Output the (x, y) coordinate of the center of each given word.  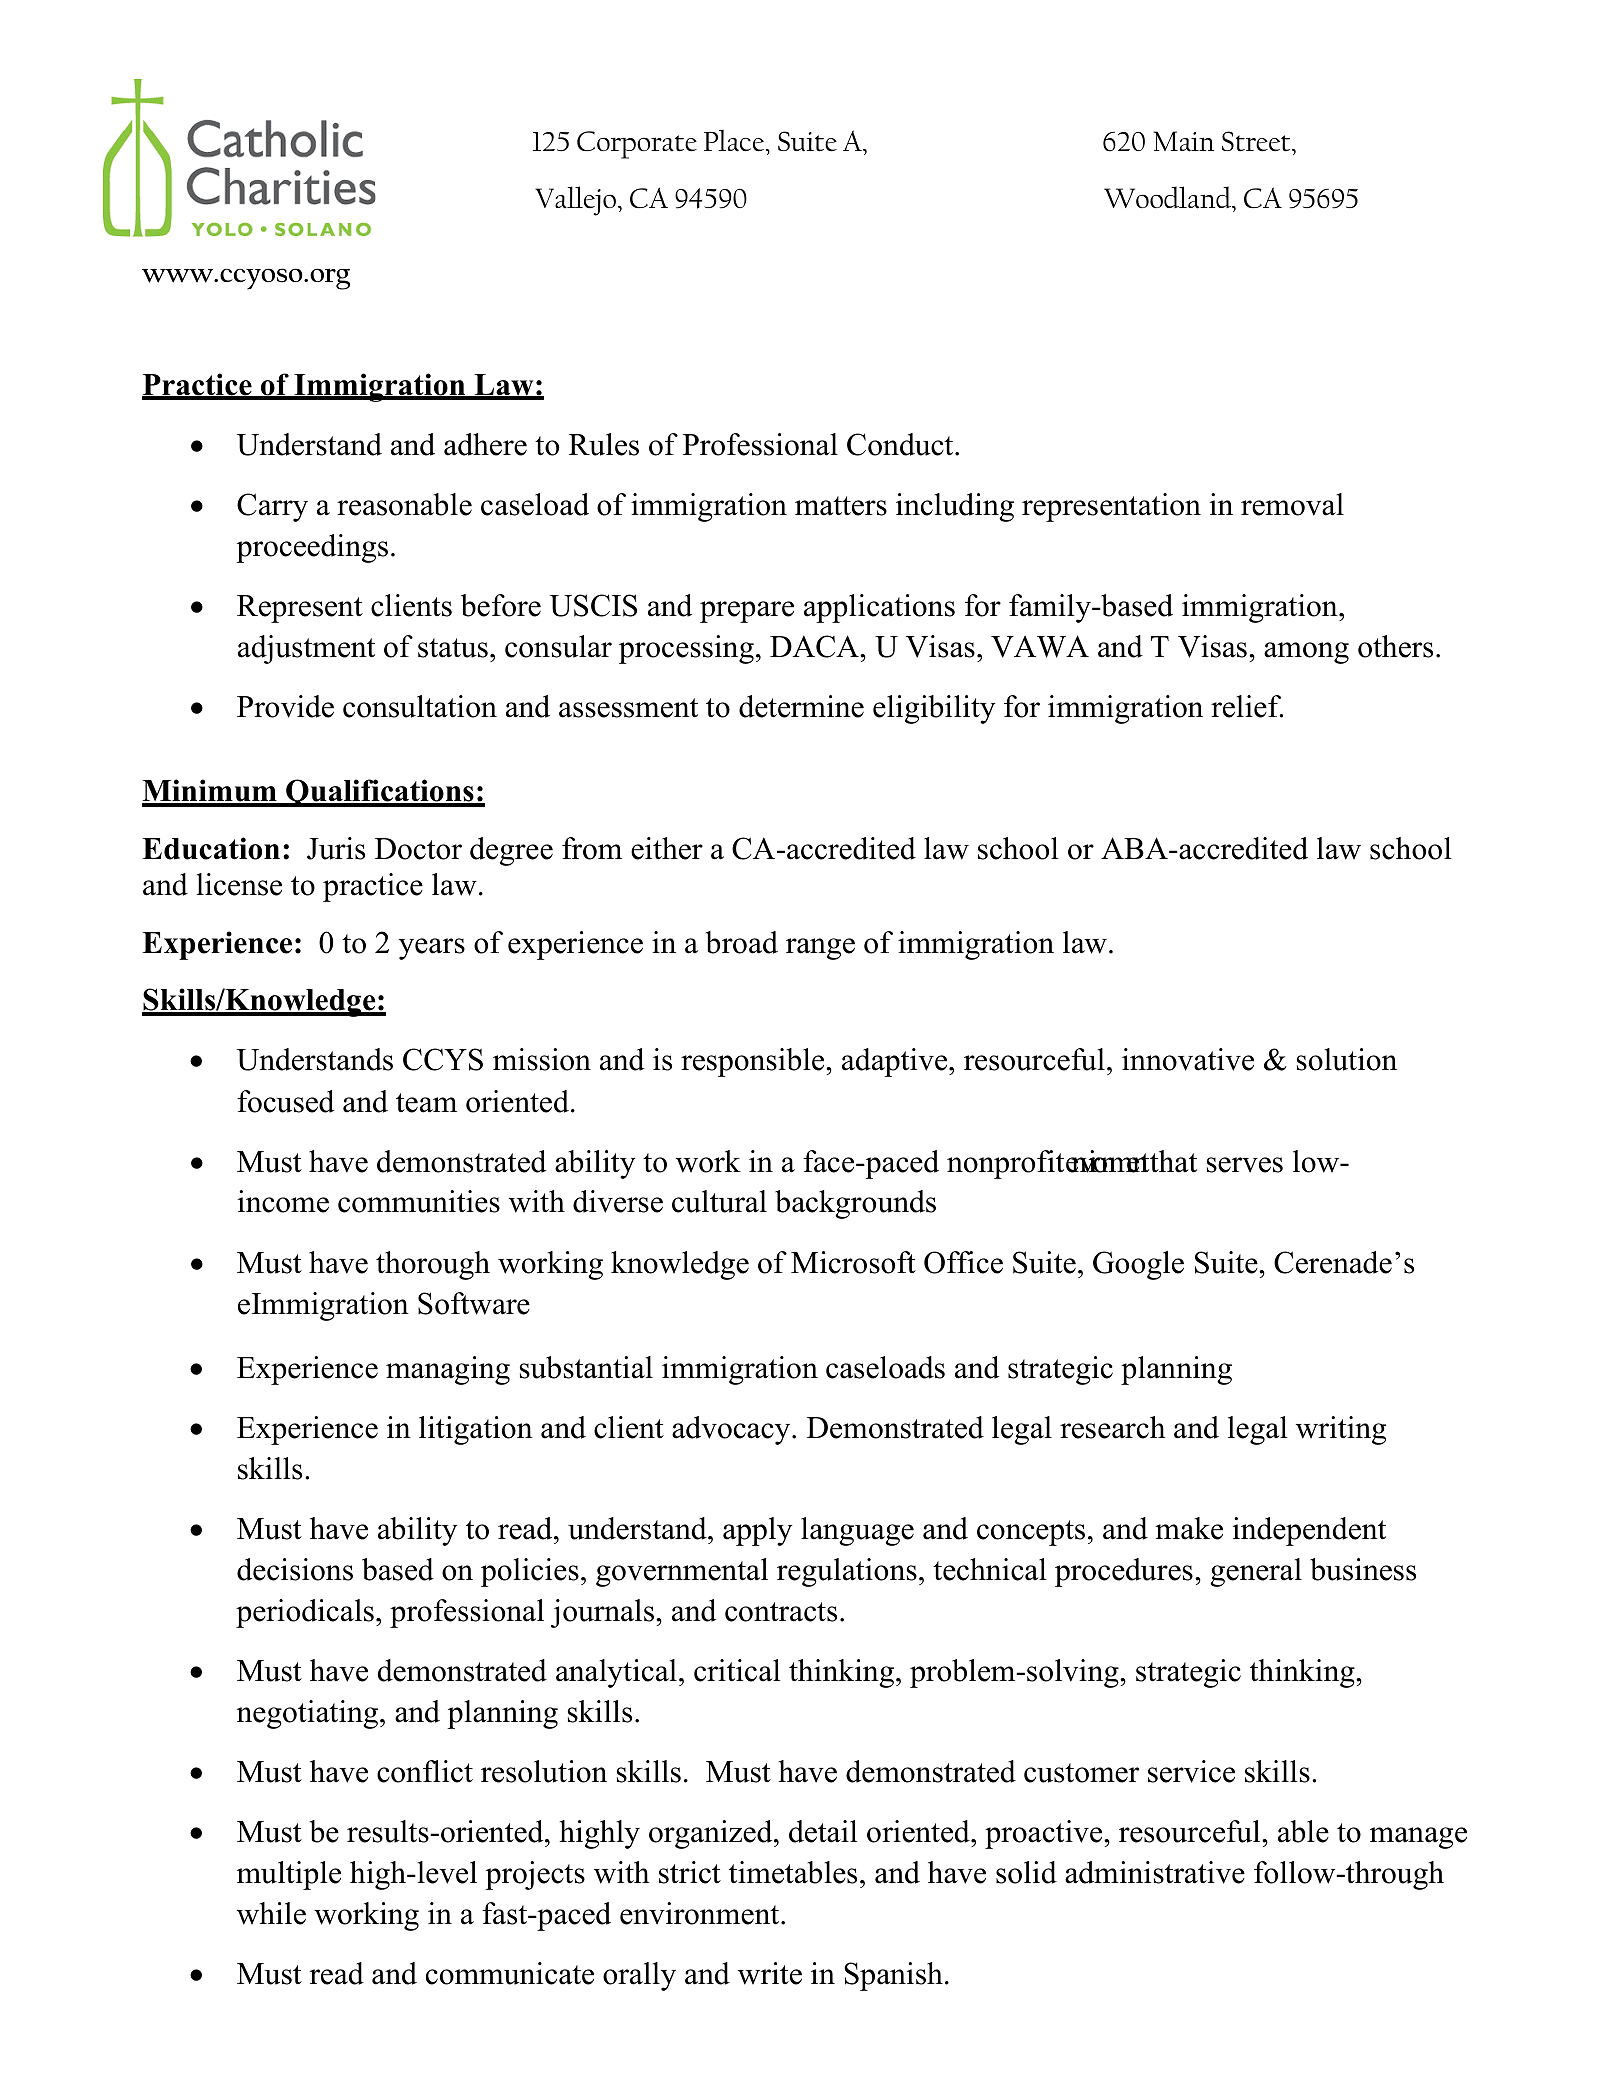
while (271, 1913)
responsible (754, 1062)
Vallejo (577, 201)
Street (1257, 141)
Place (735, 140)
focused (285, 1101)
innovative (1188, 1059)
